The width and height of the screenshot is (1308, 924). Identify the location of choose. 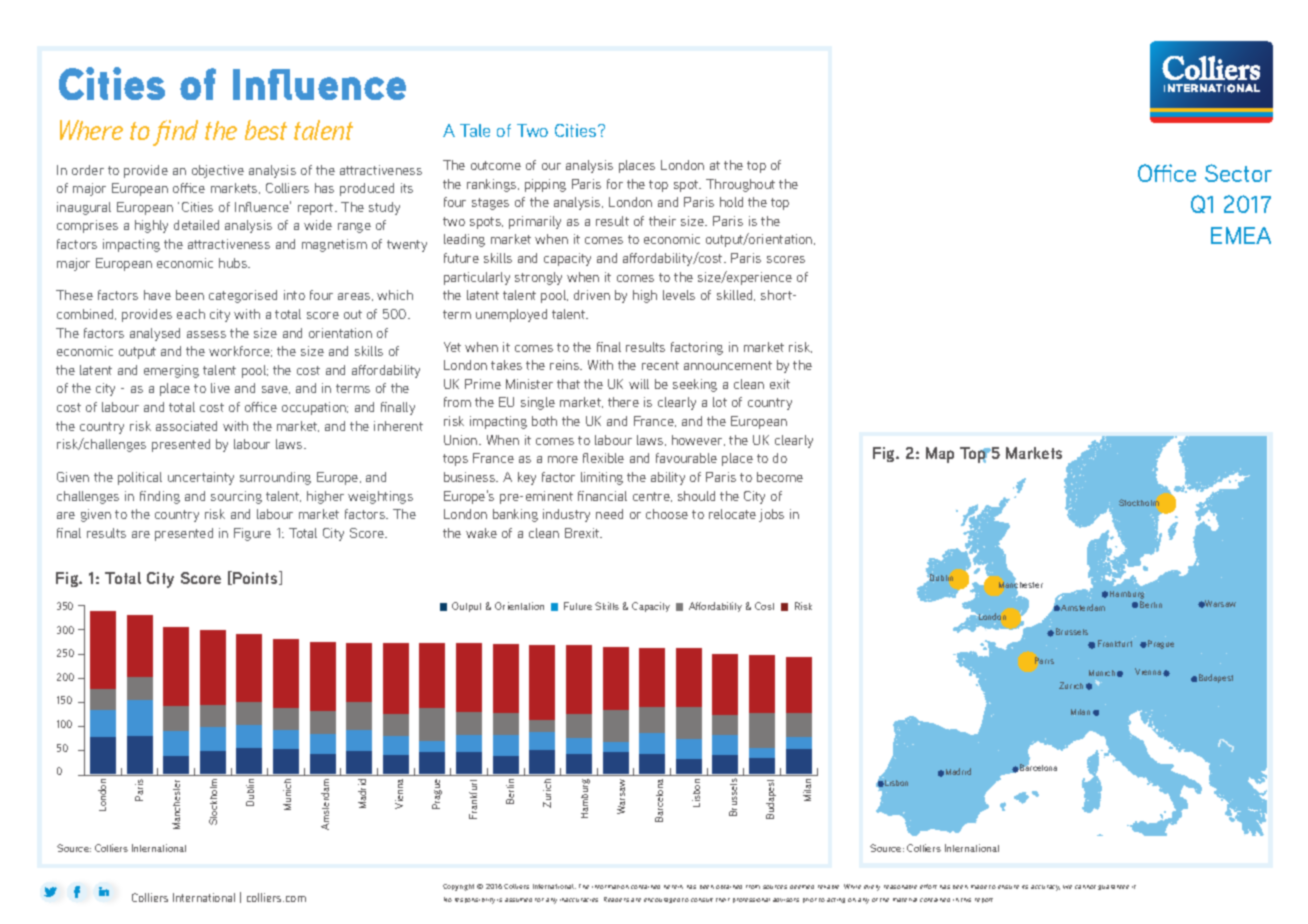
(667, 514).
